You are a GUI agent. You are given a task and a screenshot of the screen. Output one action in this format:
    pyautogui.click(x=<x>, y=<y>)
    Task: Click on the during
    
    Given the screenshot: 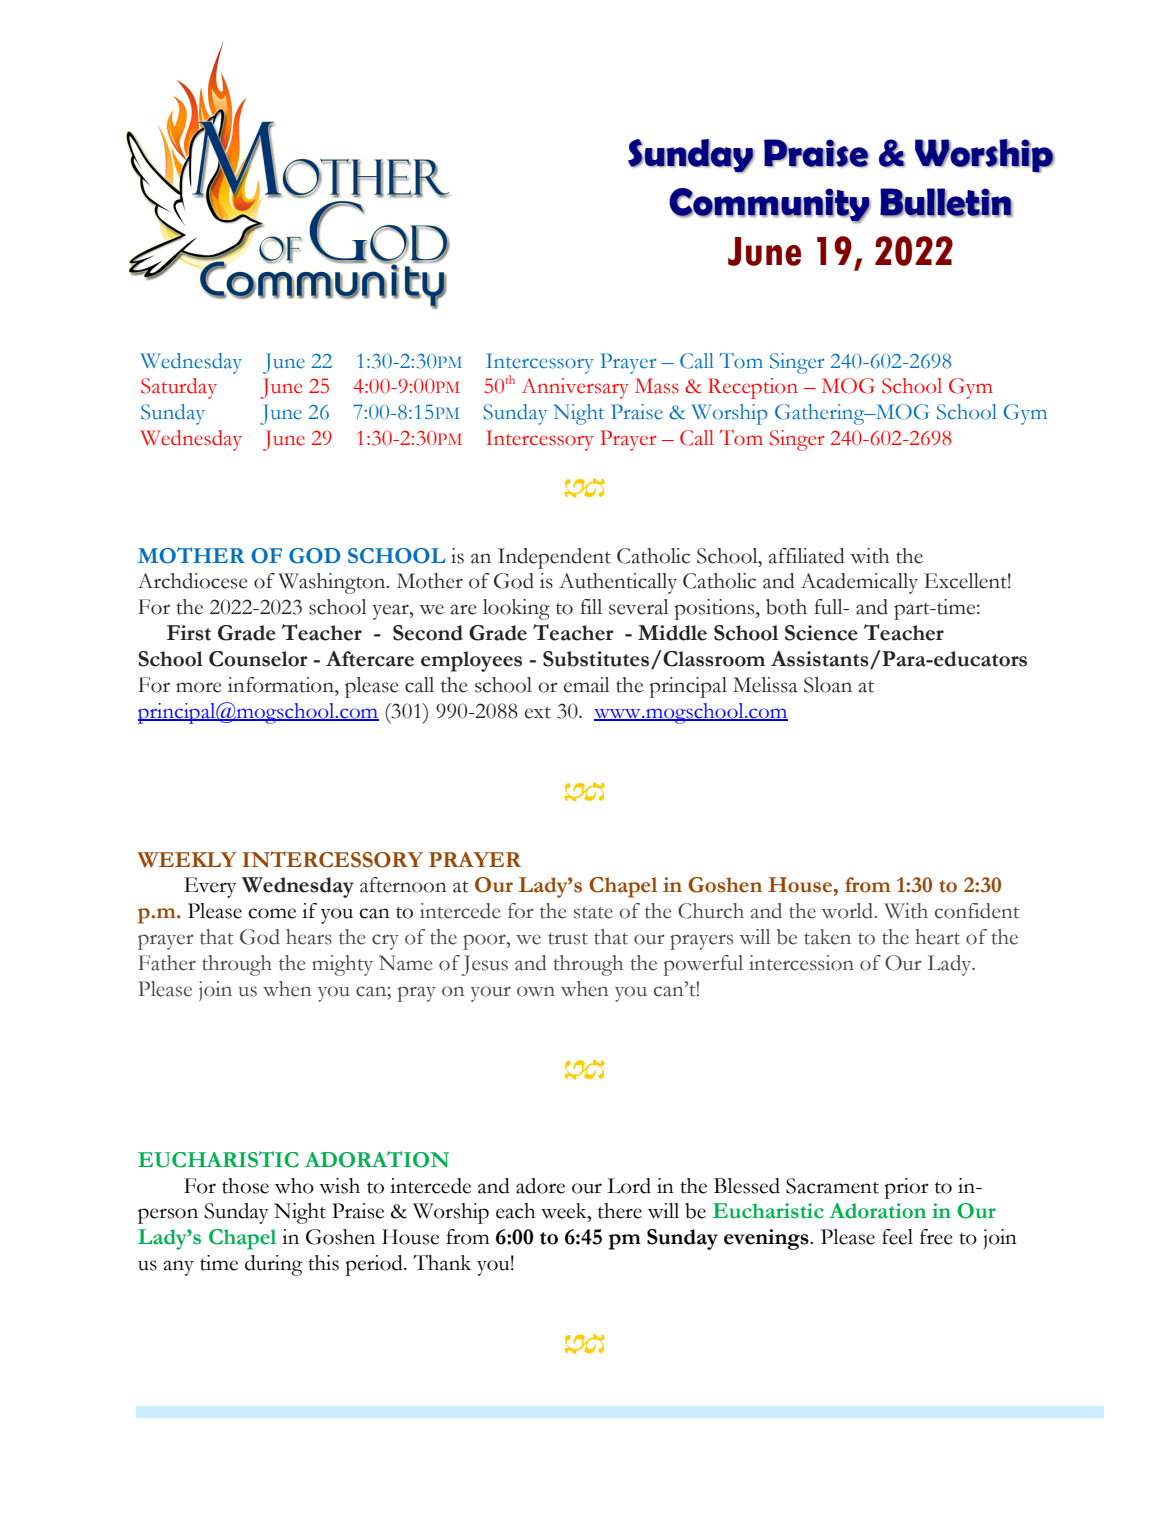 What is the action you would take?
    pyautogui.click(x=274, y=1265)
